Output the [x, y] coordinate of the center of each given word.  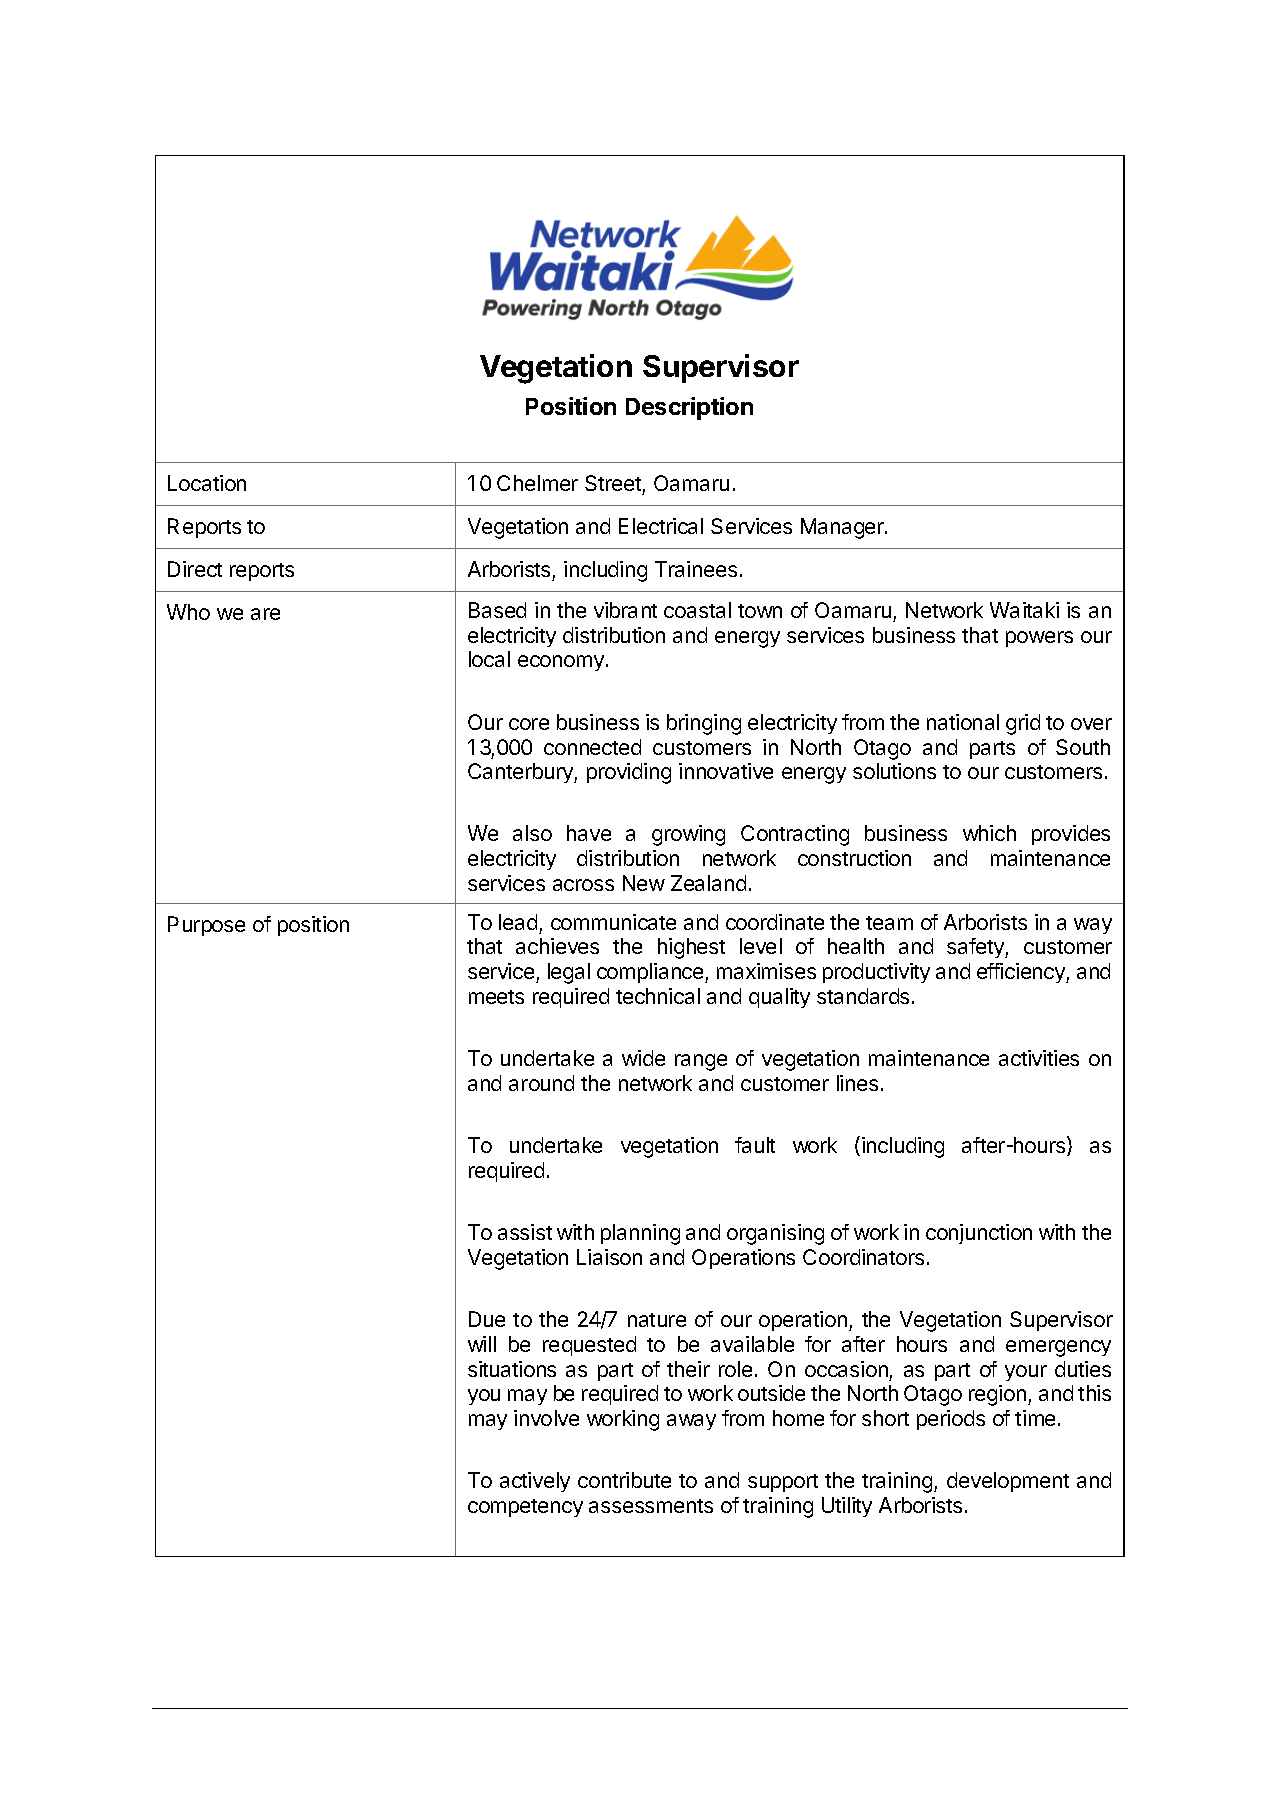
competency [525, 1508]
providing [629, 773]
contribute [624, 1480]
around [541, 1083]
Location [207, 483]
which [989, 833]
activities [1039, 1058]
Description [689, 408]
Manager [843, 528]
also [532, 833]
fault [755, 1145]
